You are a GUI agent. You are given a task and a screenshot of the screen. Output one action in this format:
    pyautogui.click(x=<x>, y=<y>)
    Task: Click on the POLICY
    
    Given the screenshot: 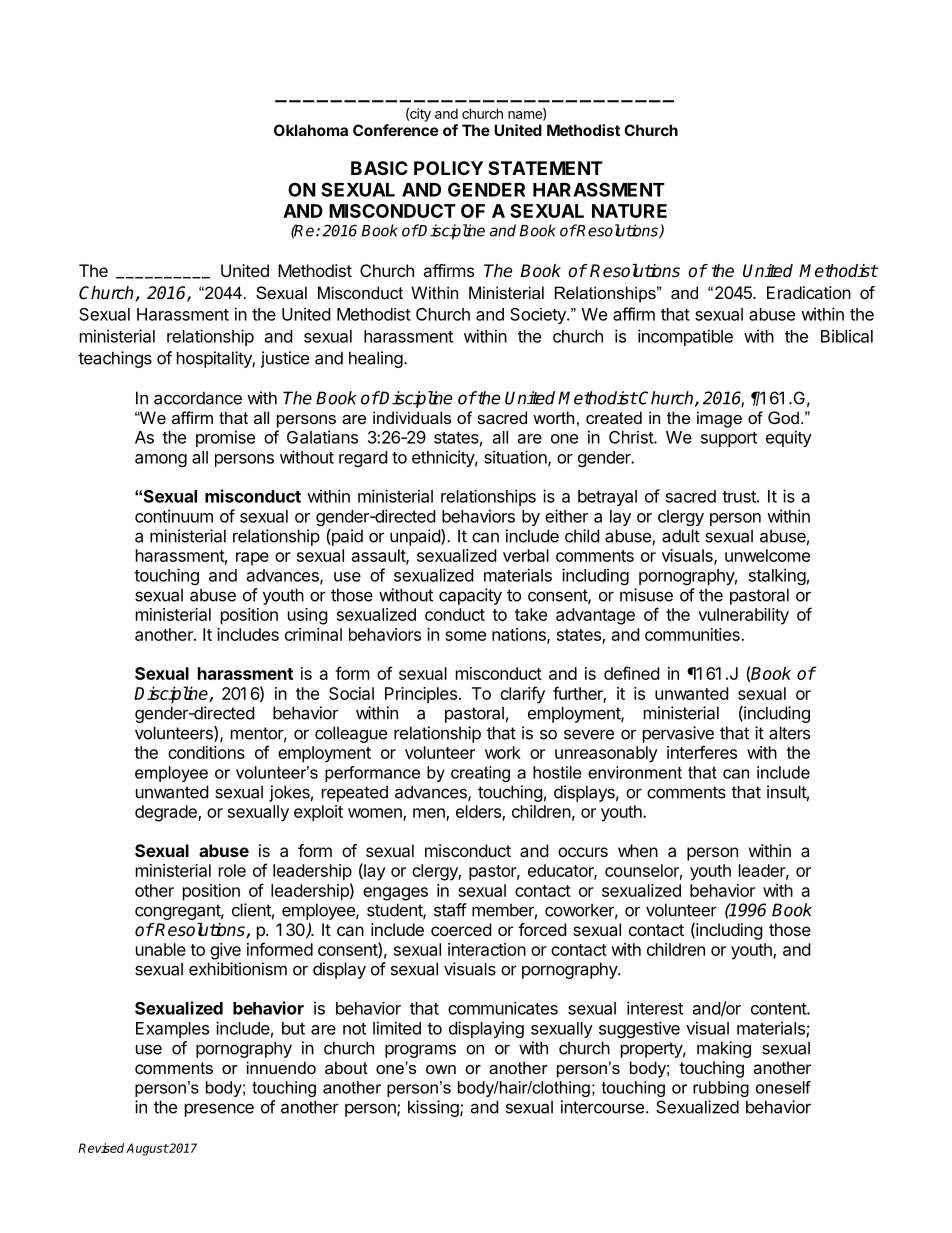 What is the action you would take?
    pyautogui.click(x=448, y=168)
